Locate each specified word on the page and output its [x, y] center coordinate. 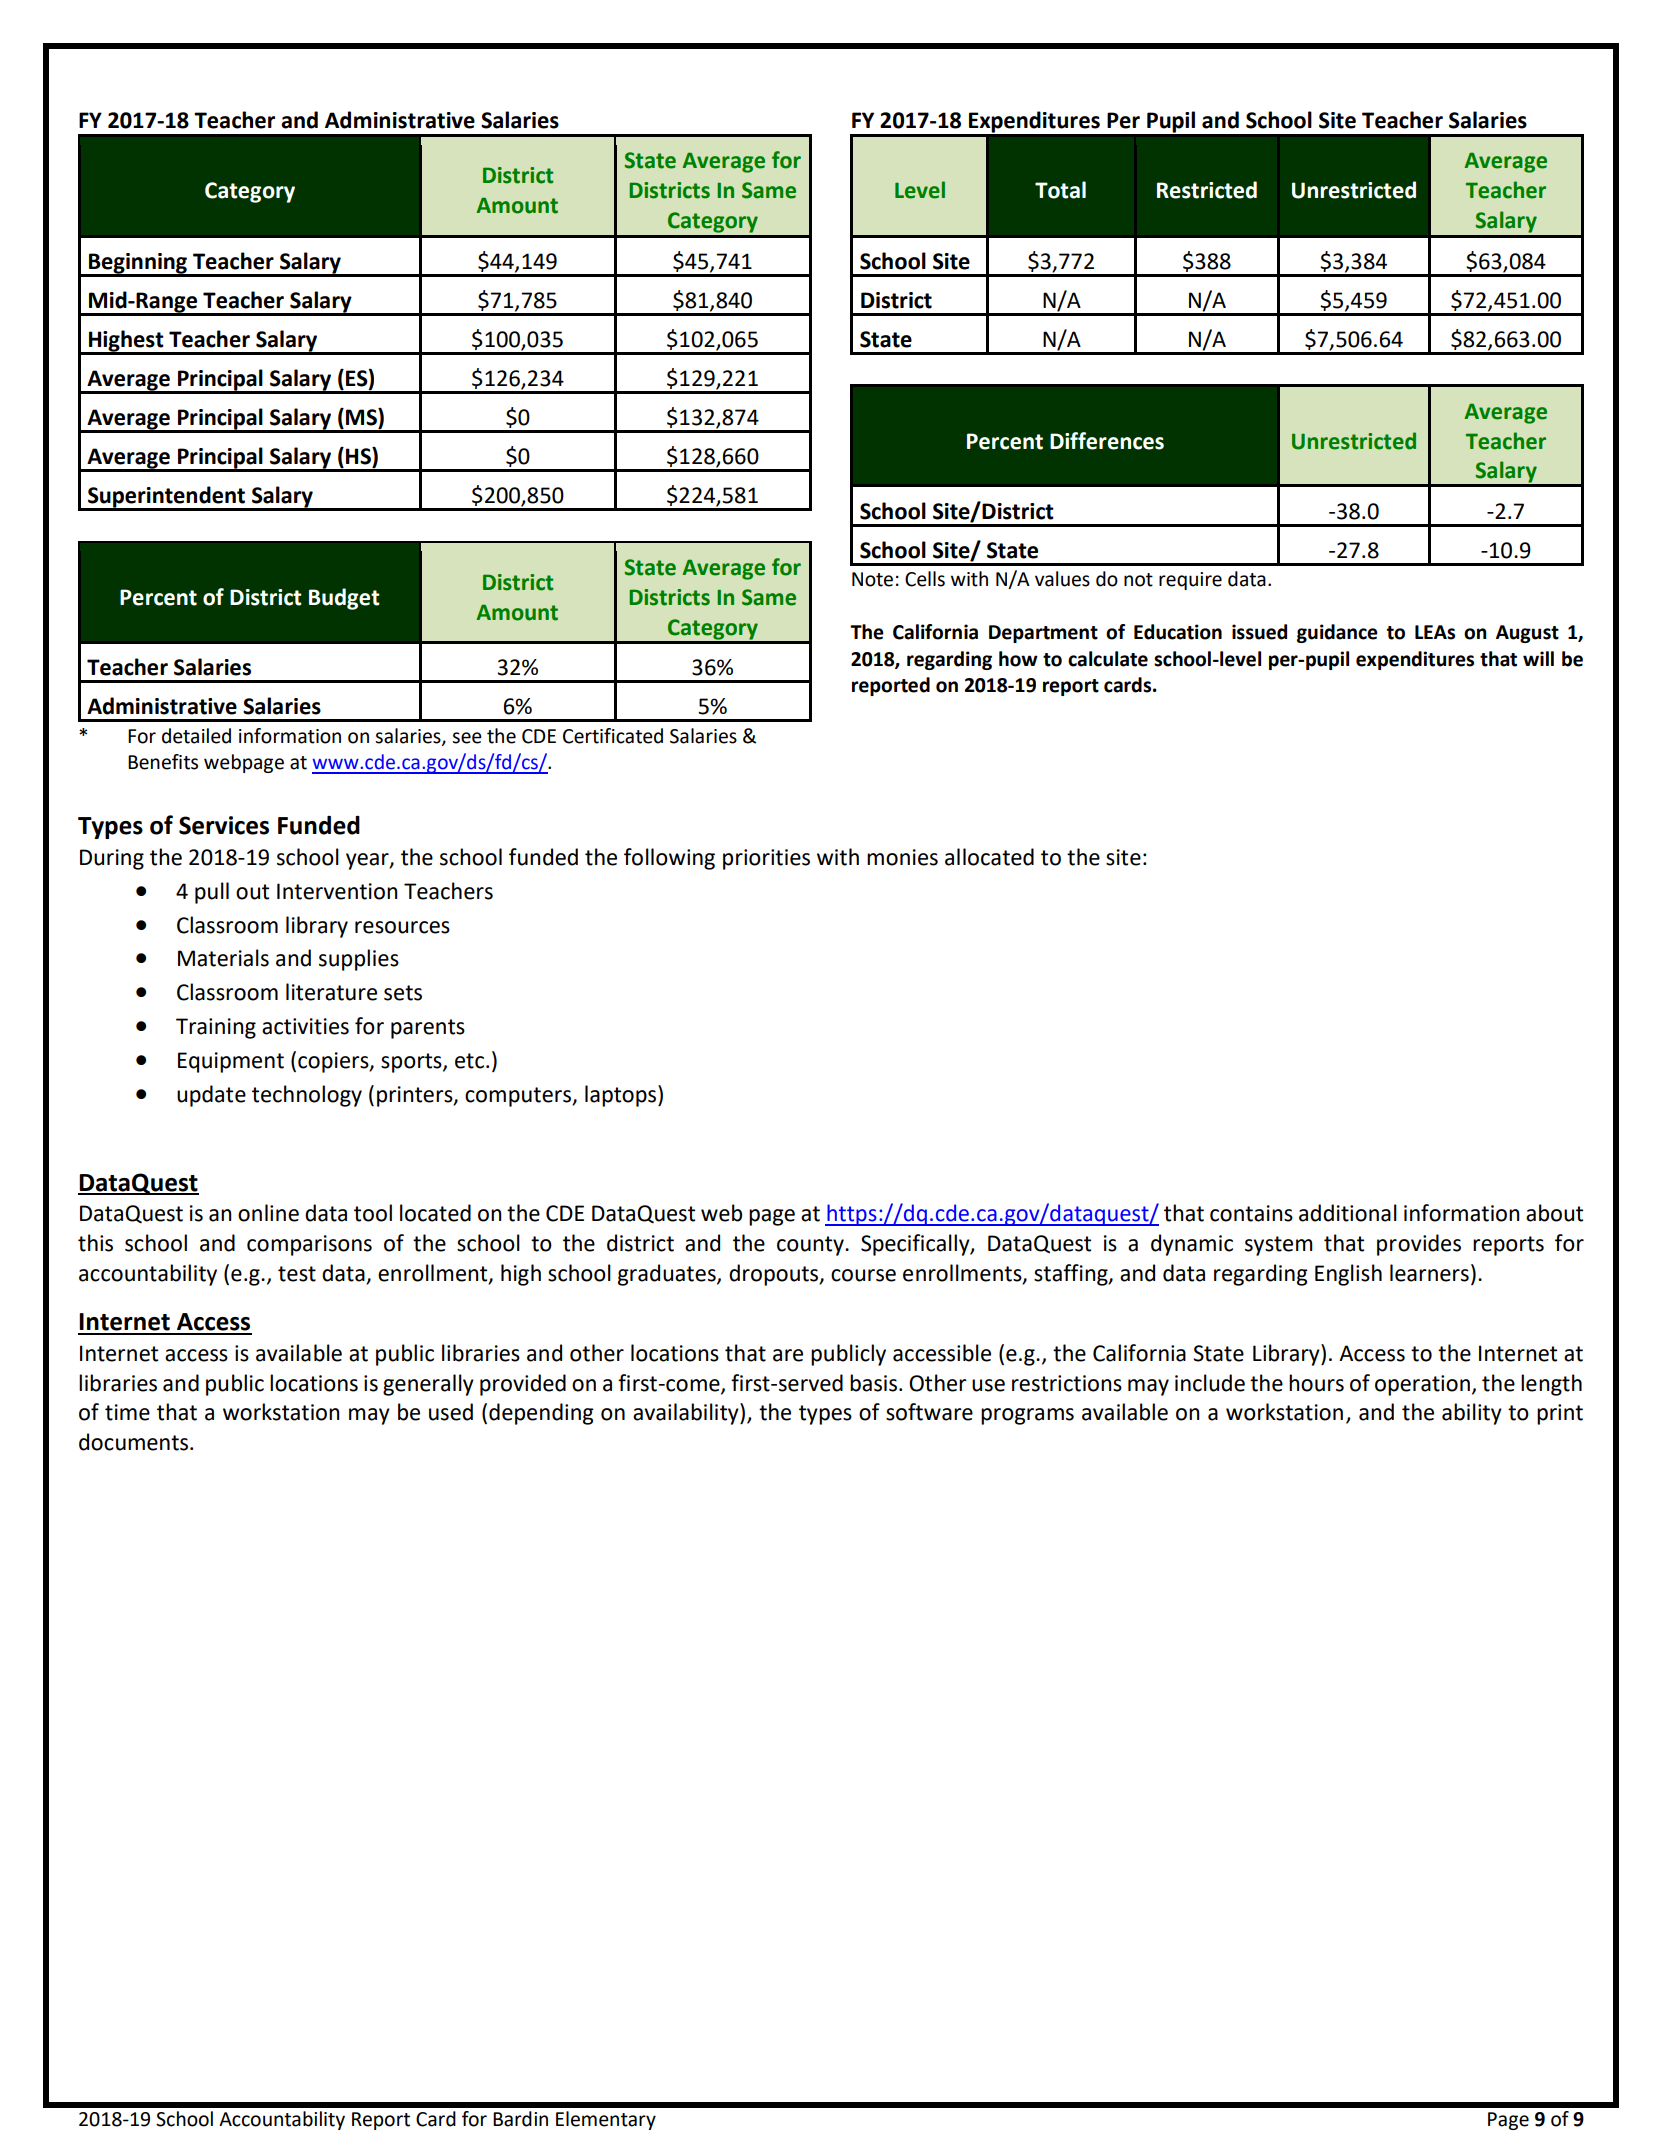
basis [875, 1383]
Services [224, 825]
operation [1422, 1385]
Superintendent [166, 498]
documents [135, 1442]
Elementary [606, 2120]
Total [1060, 190]
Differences [1107, 441]
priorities [766, 859]
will [1538, 658]
